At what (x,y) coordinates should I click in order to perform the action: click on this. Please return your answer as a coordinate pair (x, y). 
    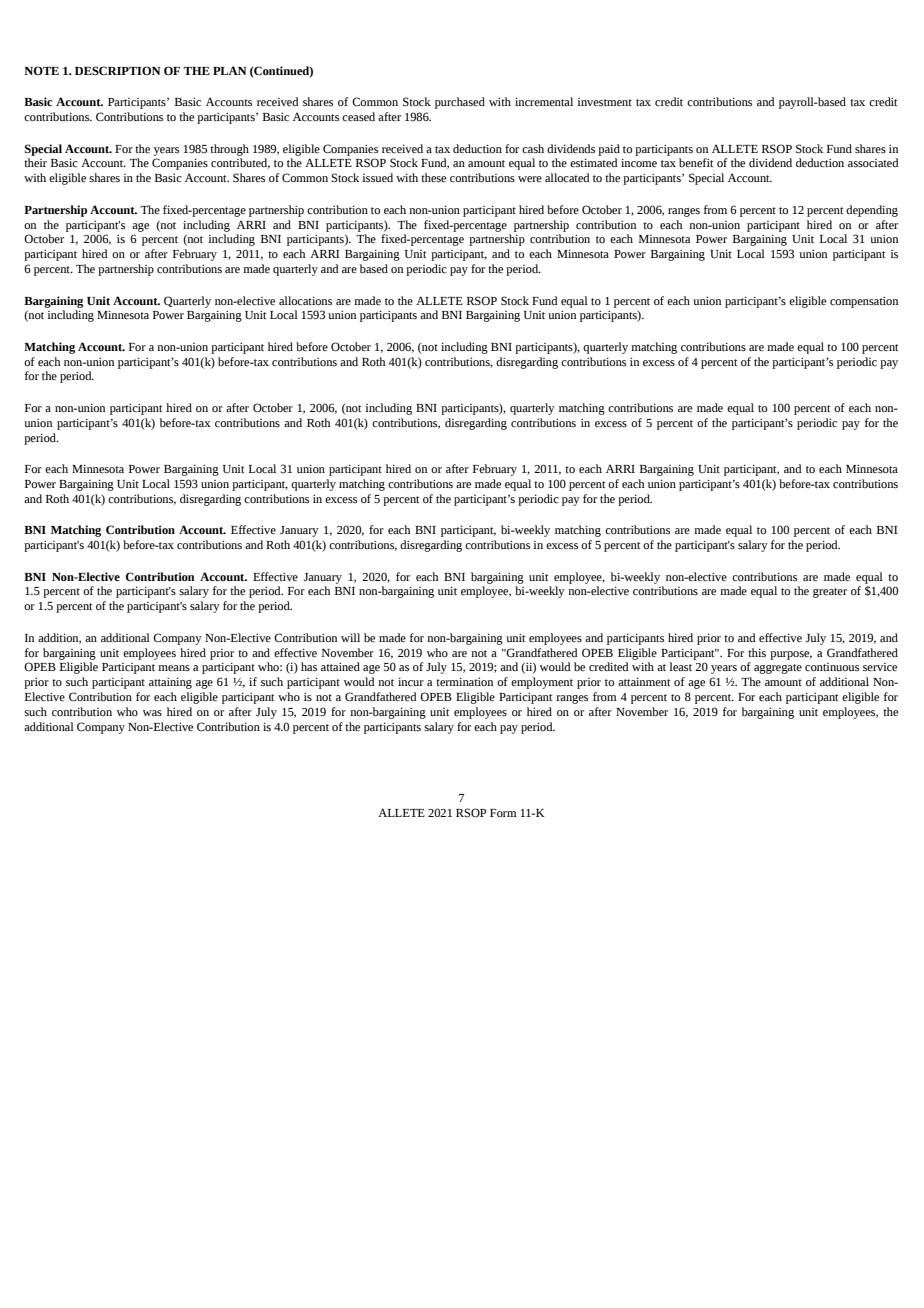
    Looking at the image, I should click on (757, 652).
